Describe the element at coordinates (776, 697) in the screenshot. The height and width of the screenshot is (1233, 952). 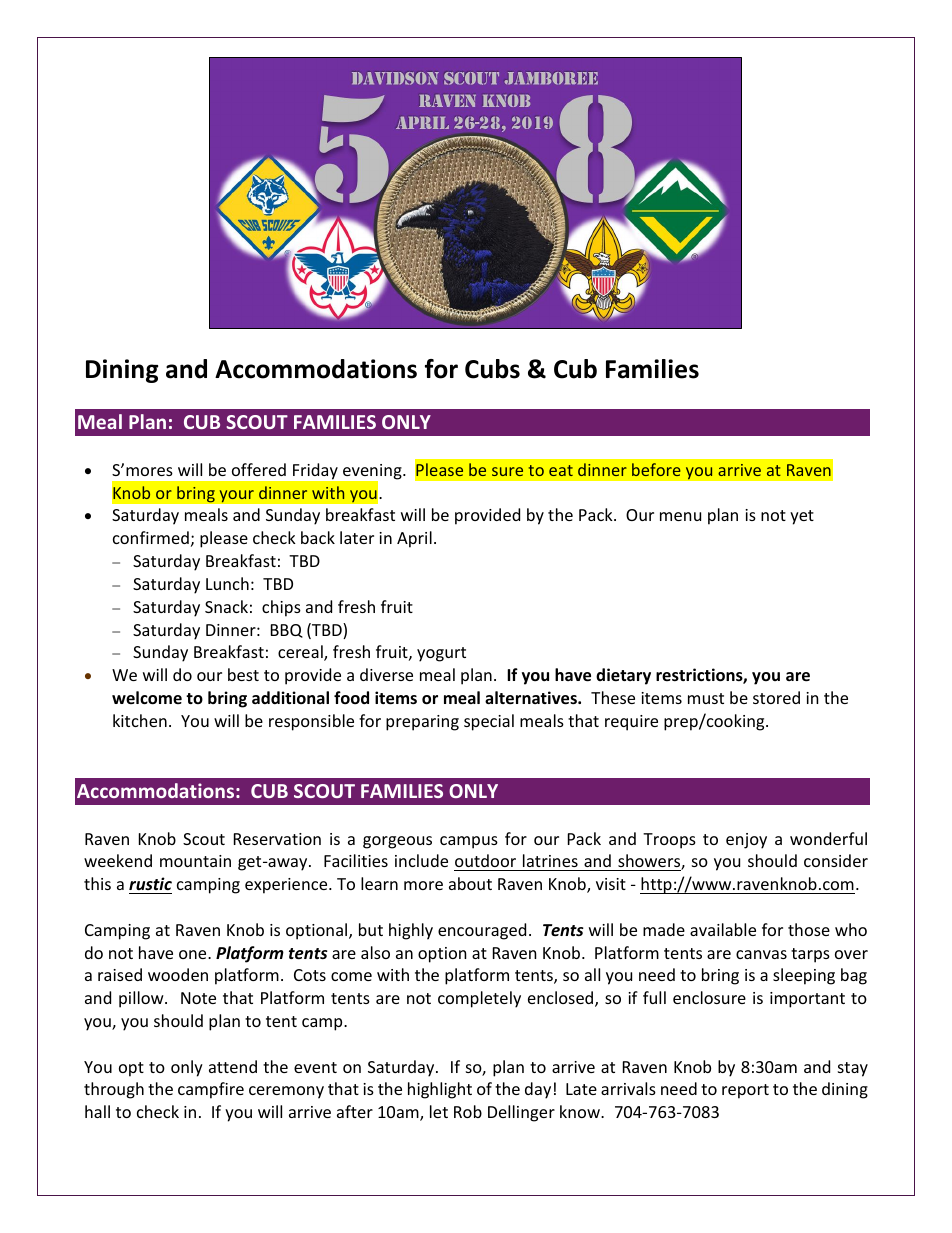
I see `stored` at that location.
